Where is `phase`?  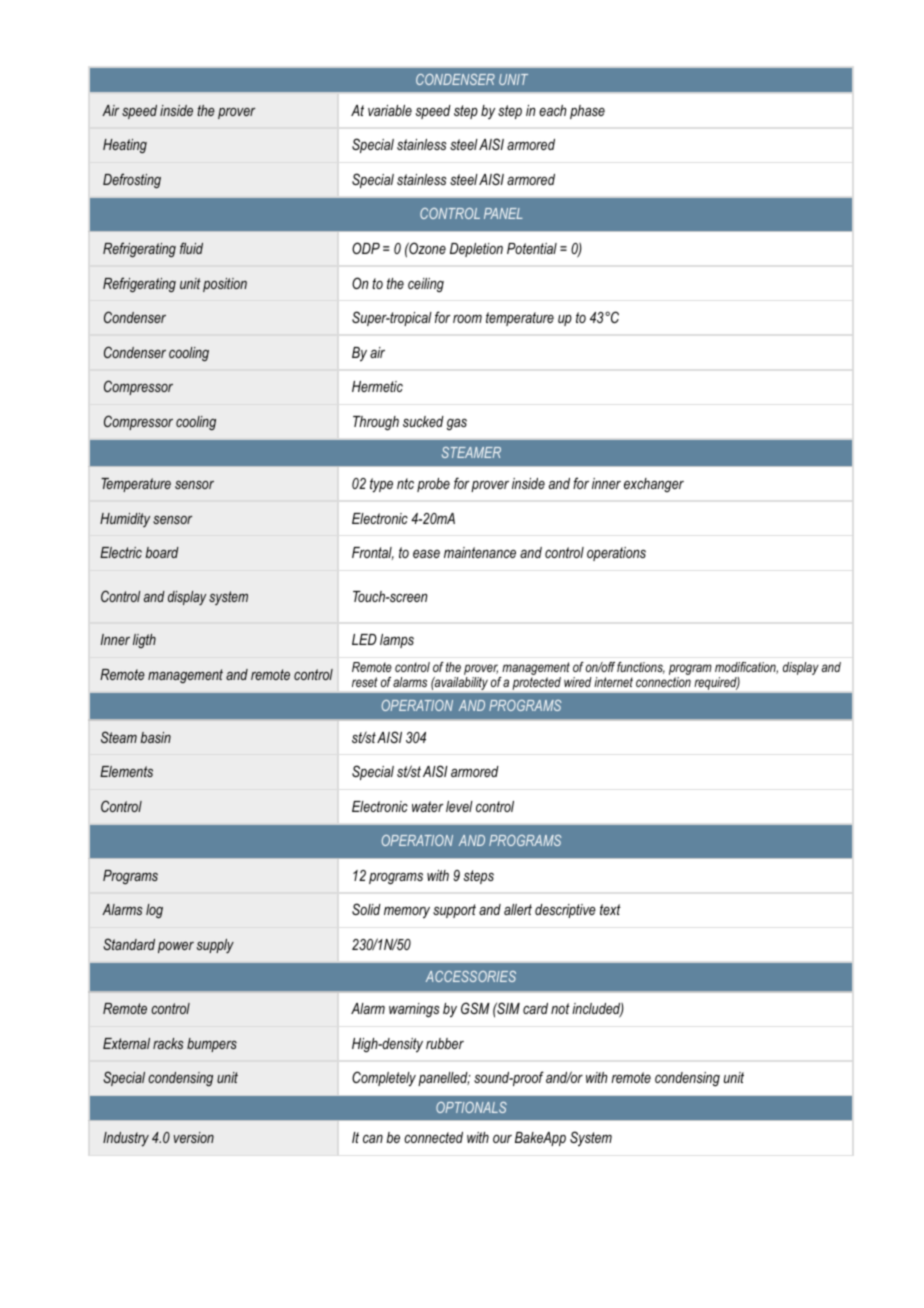 phase is located at coordinates (587, 112).
